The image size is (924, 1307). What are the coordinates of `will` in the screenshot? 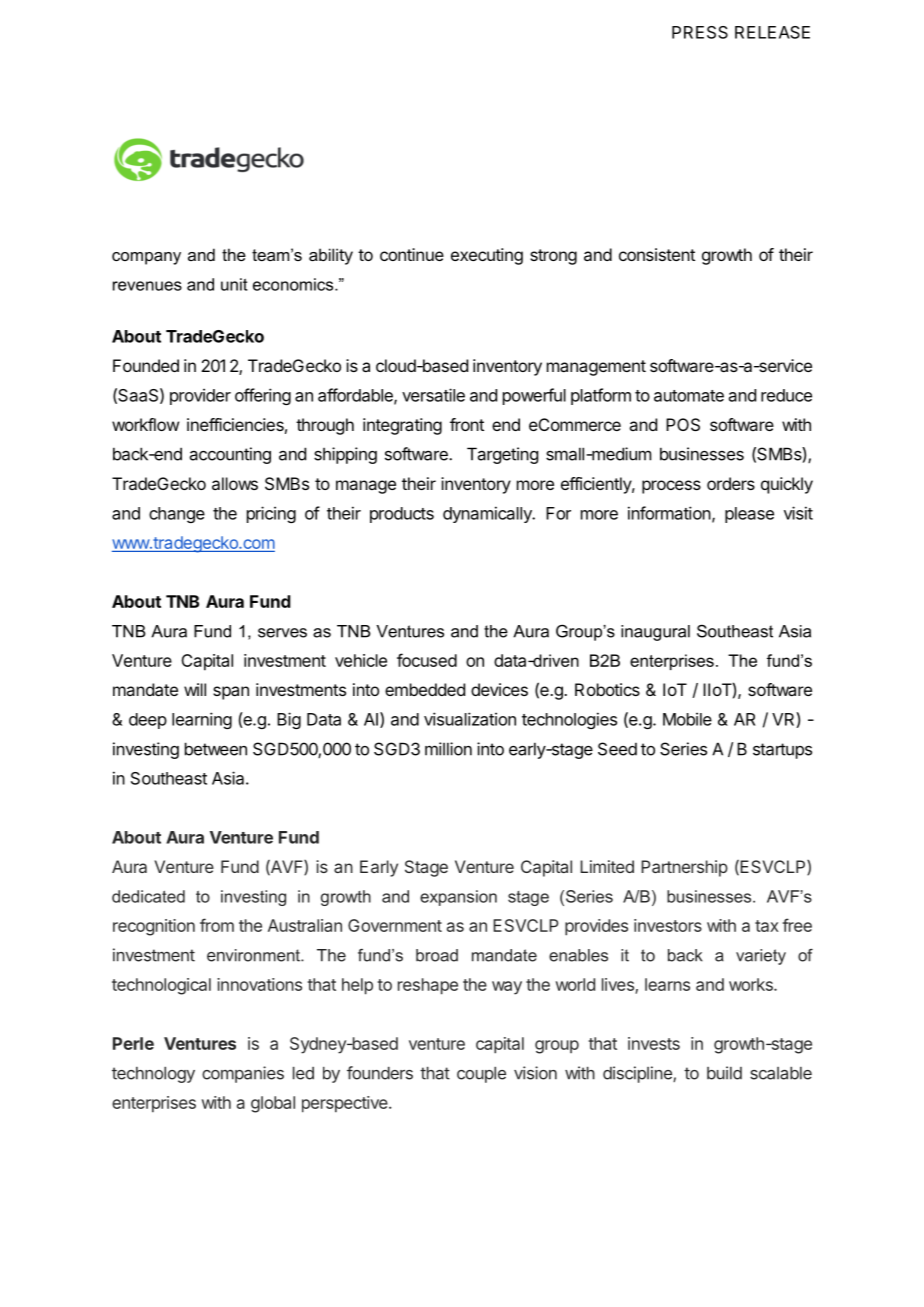 It's located at (195, 689).
